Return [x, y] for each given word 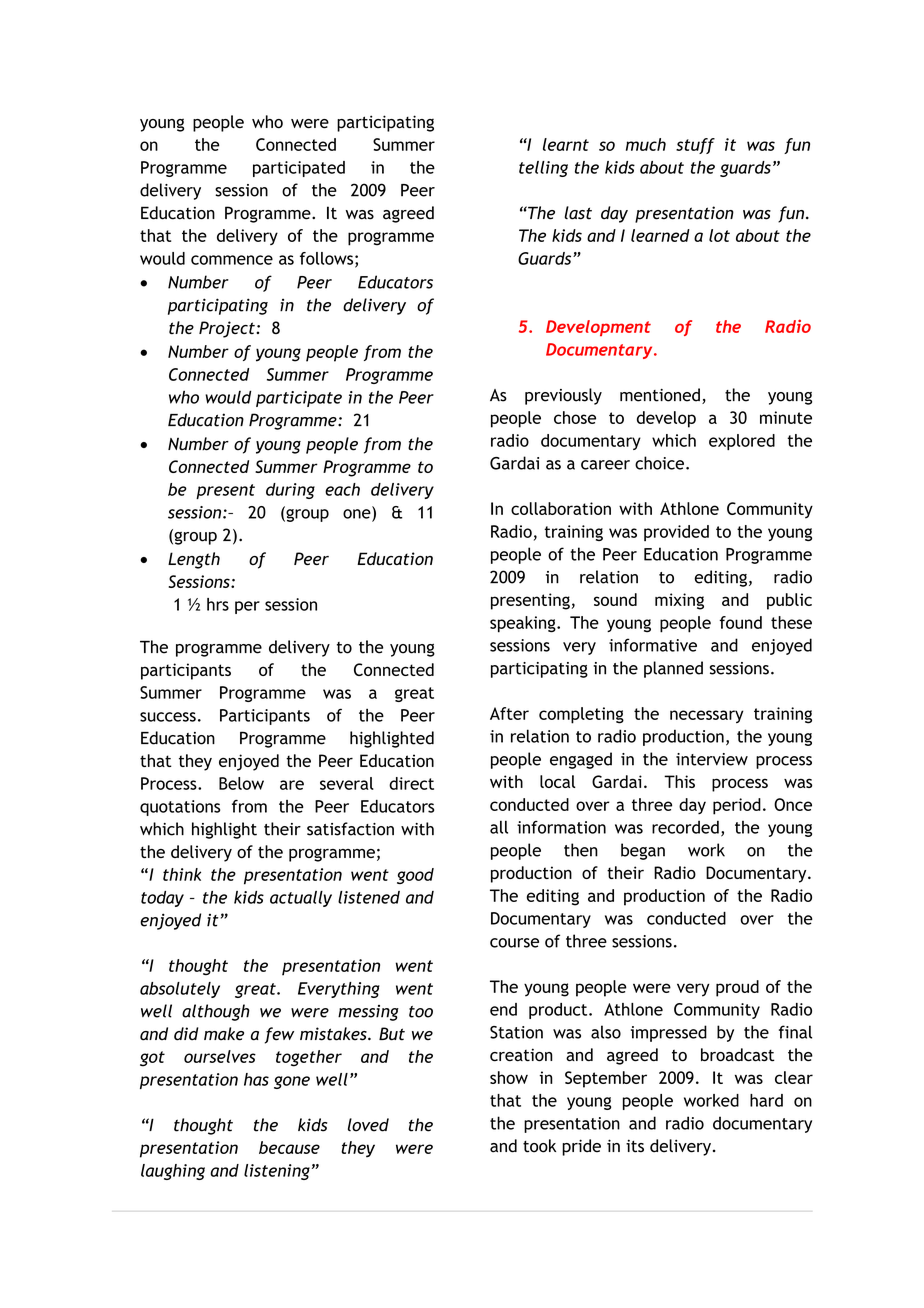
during [290, 491]
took [539, 1146]
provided [676, 533]
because [289, 1147]
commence [232, 260]
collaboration [561, 508]
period [737, 806]
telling [543, 169]
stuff [695, 146]
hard [766, 1100]
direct [411, 783]
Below [241, 783]
